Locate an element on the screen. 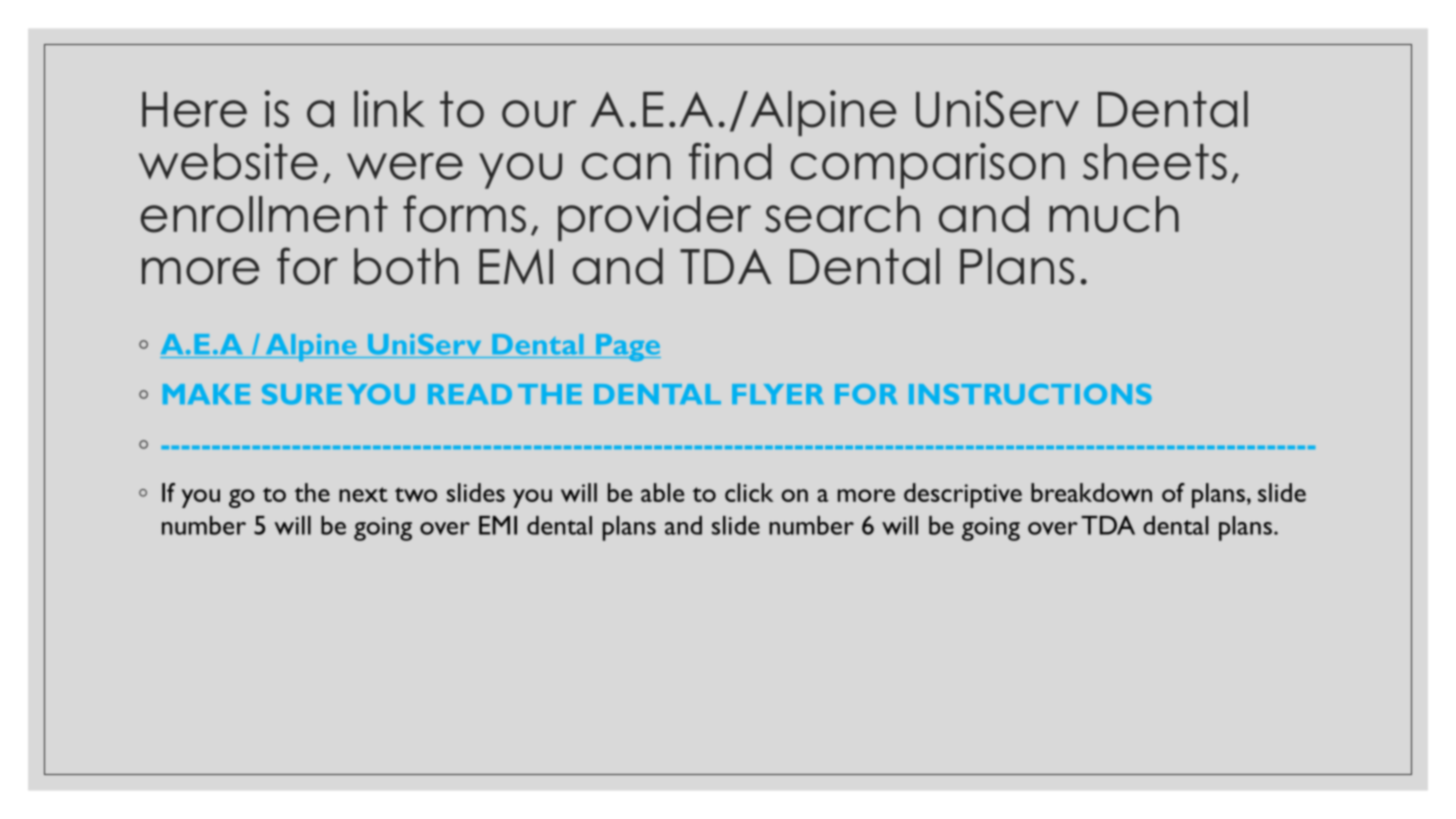 The image size is (1456, 819). able is located at coordinates (662, 492).
